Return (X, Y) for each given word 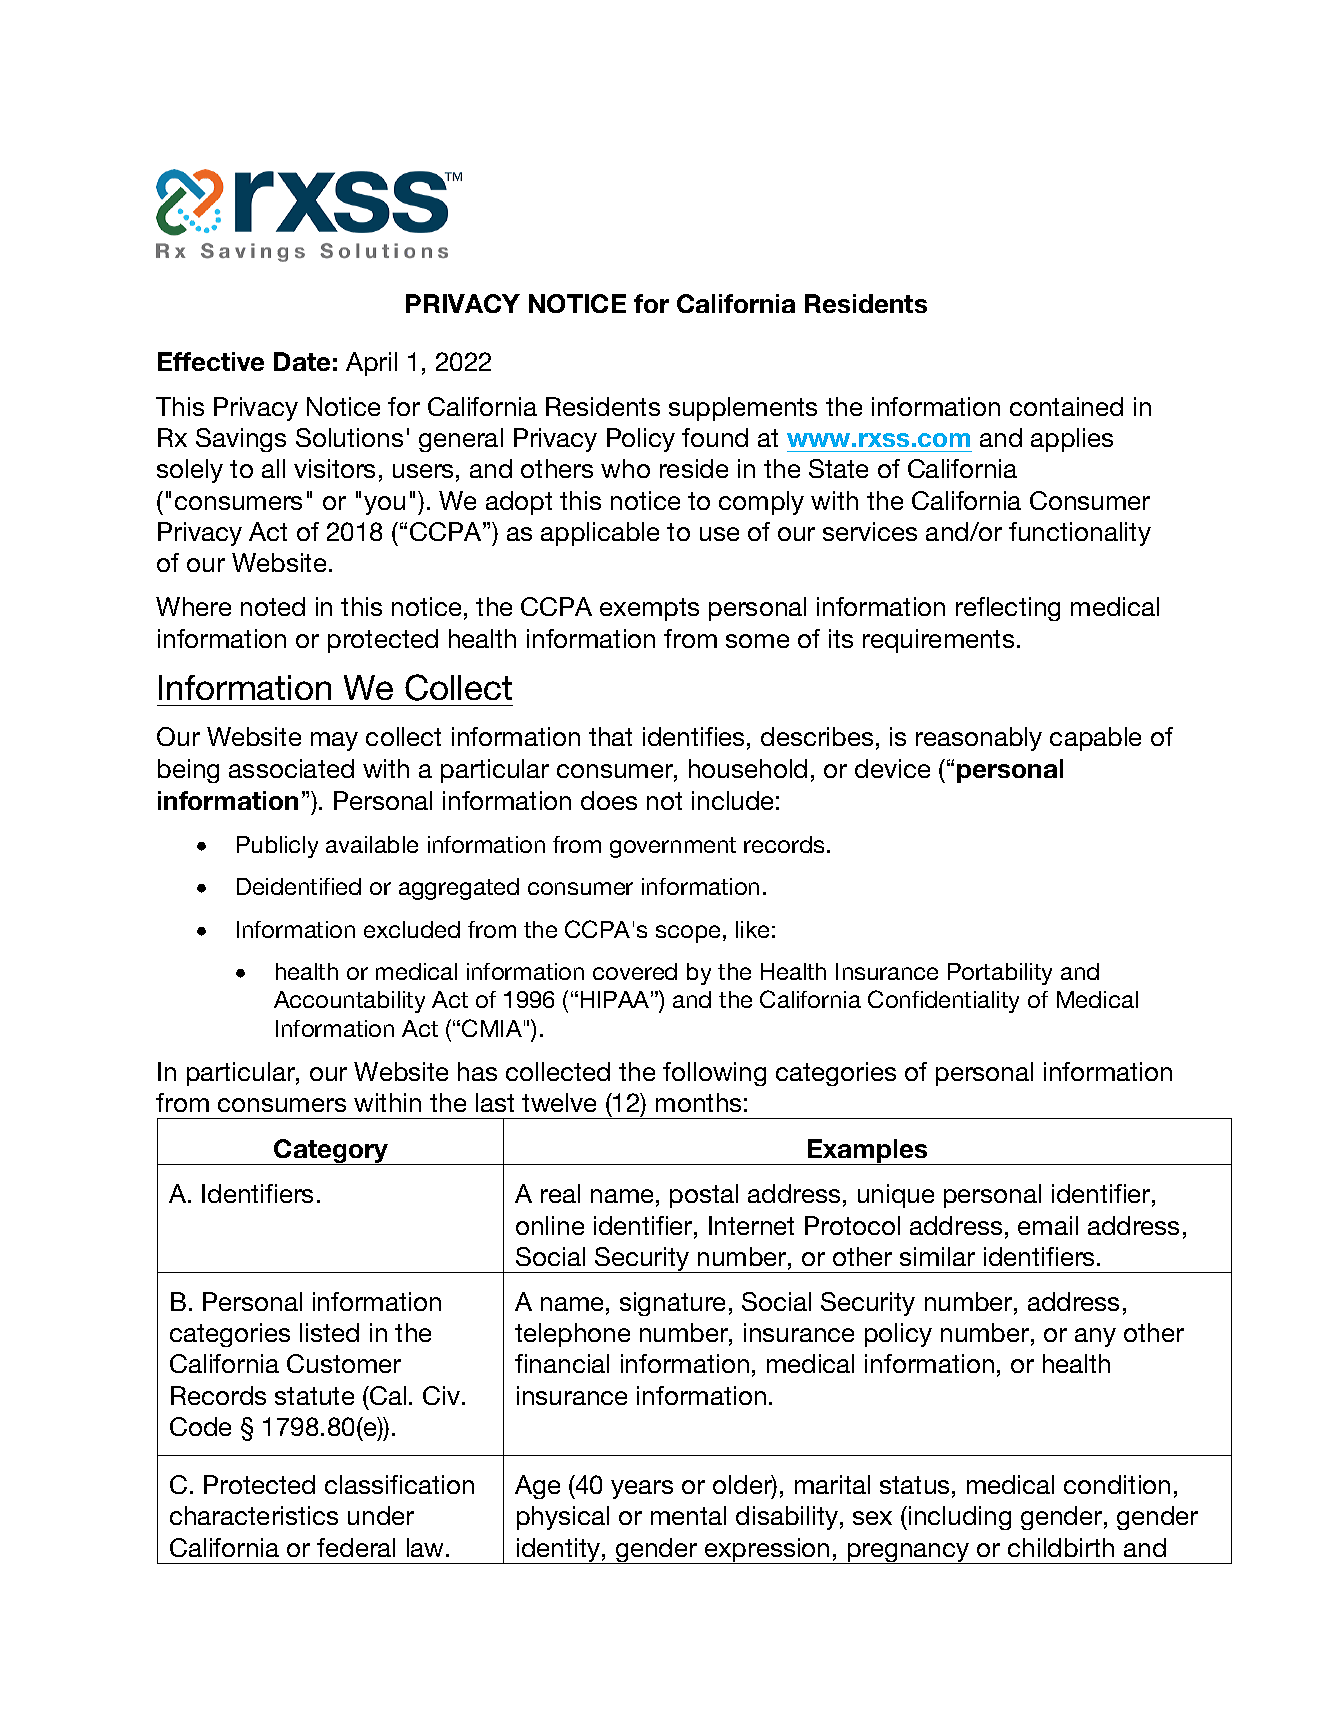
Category (331, 1152)
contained (1066, 406)
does (609, 800)
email (1048, 1225)
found (715, 437)
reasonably (979, 739)
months (698, 1102)
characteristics (254, 1515)
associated (291, 768)
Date (302, 361)
